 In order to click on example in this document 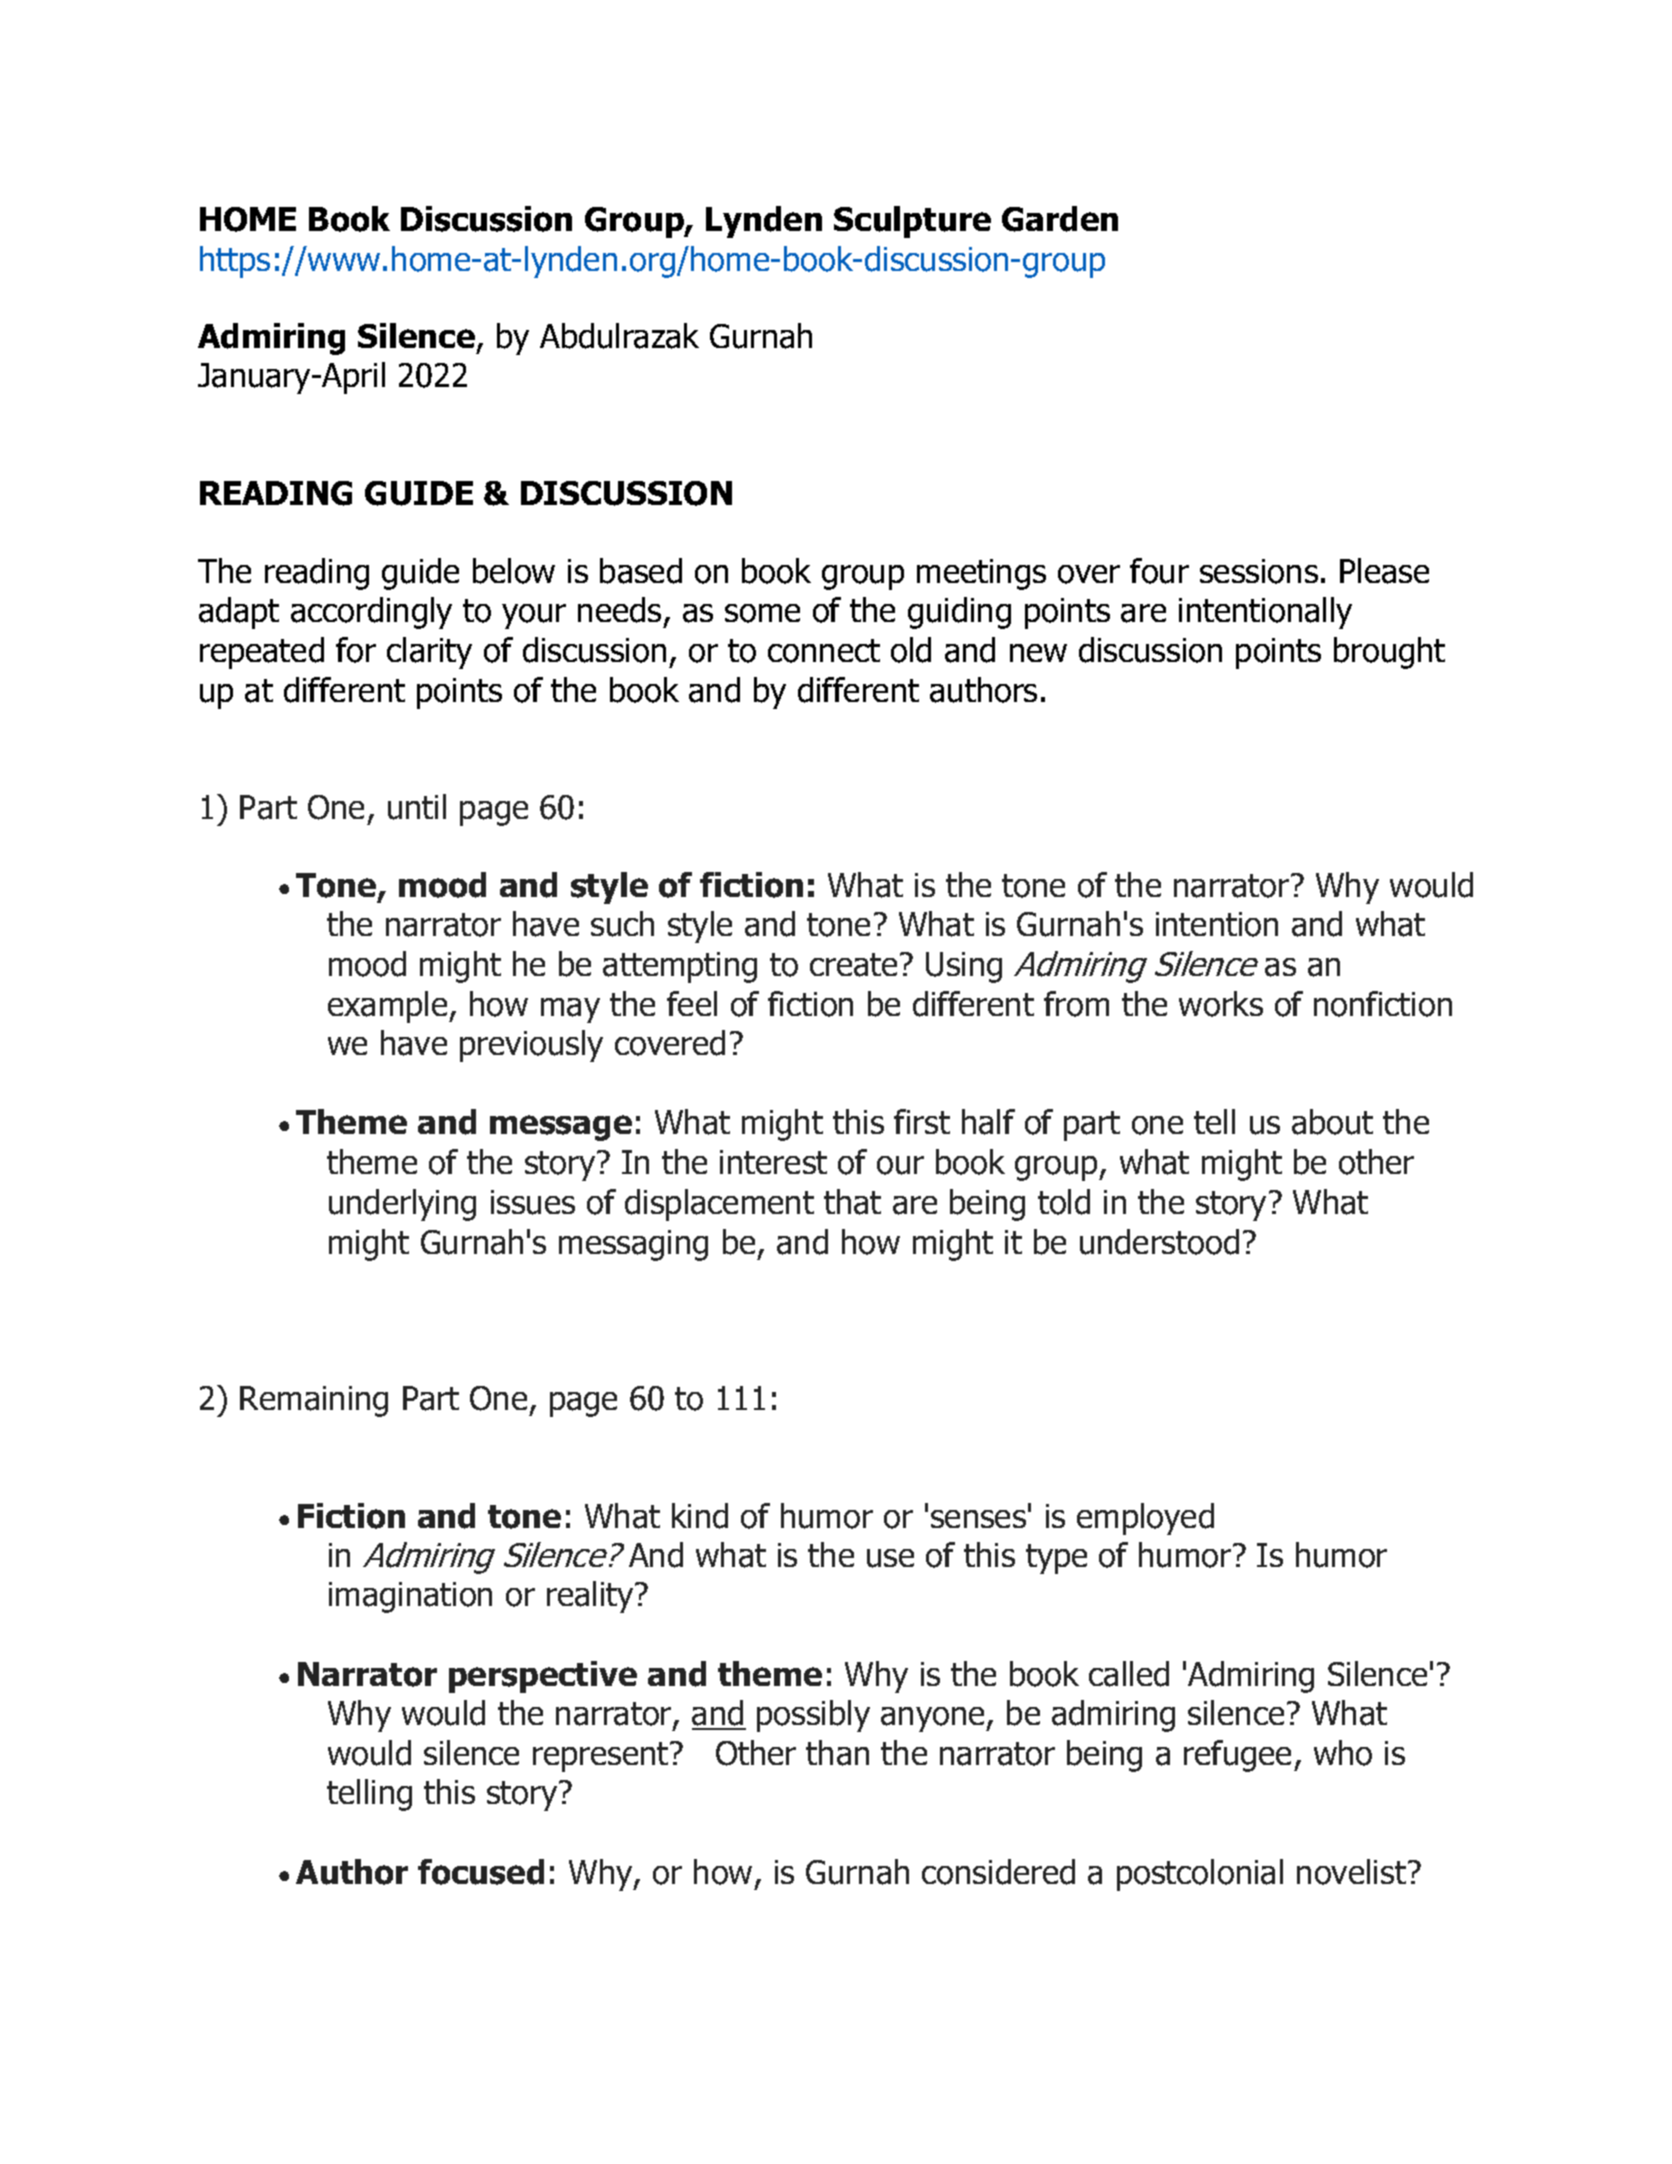, I will do `click(389, 1007)`.
